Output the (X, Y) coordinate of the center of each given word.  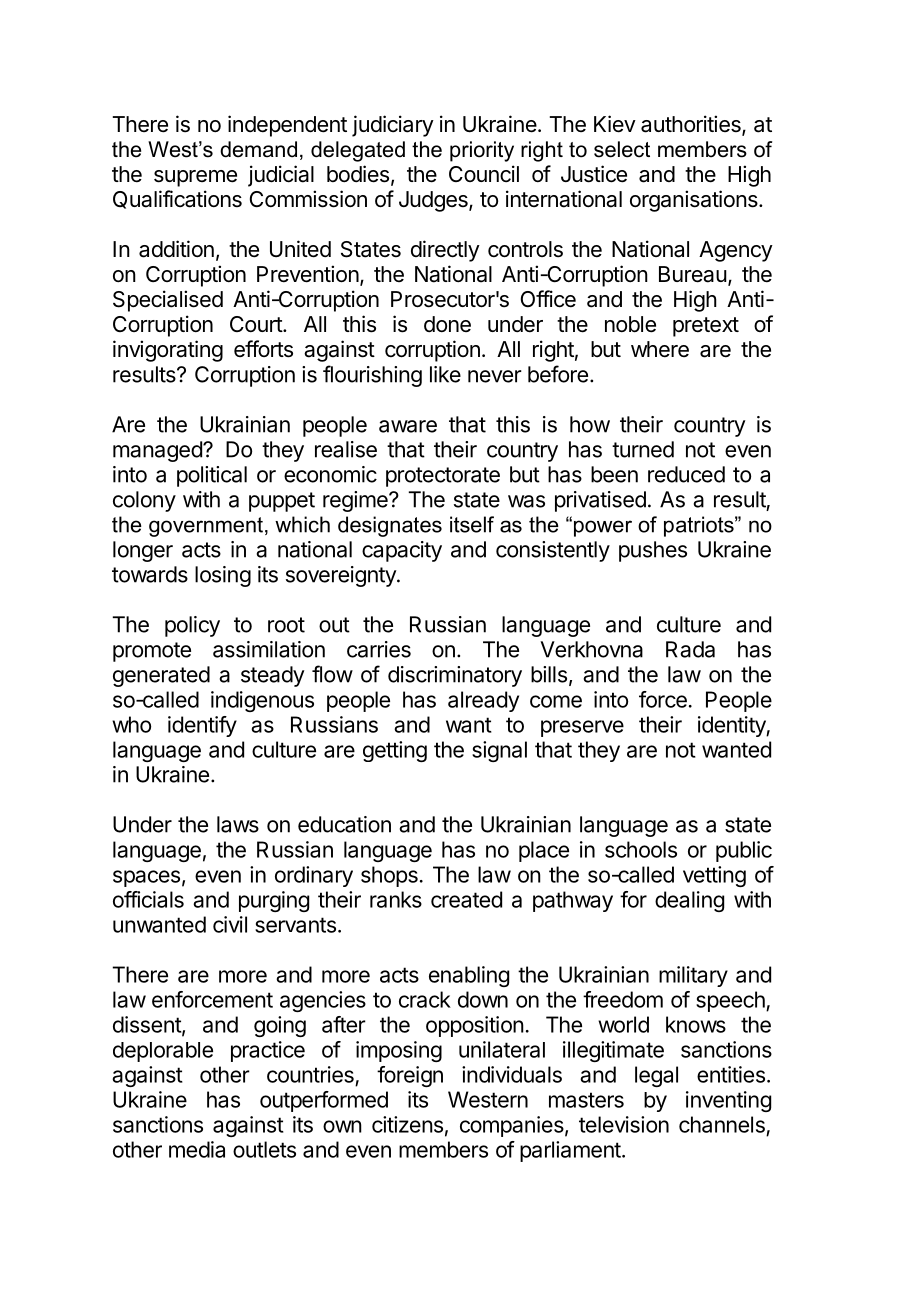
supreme (195, 178)
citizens (407, 1124)
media (197, 1149)
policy (192, 626)
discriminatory (455, 676)
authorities (692, 125)
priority (482, 151)
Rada (690, 649)
